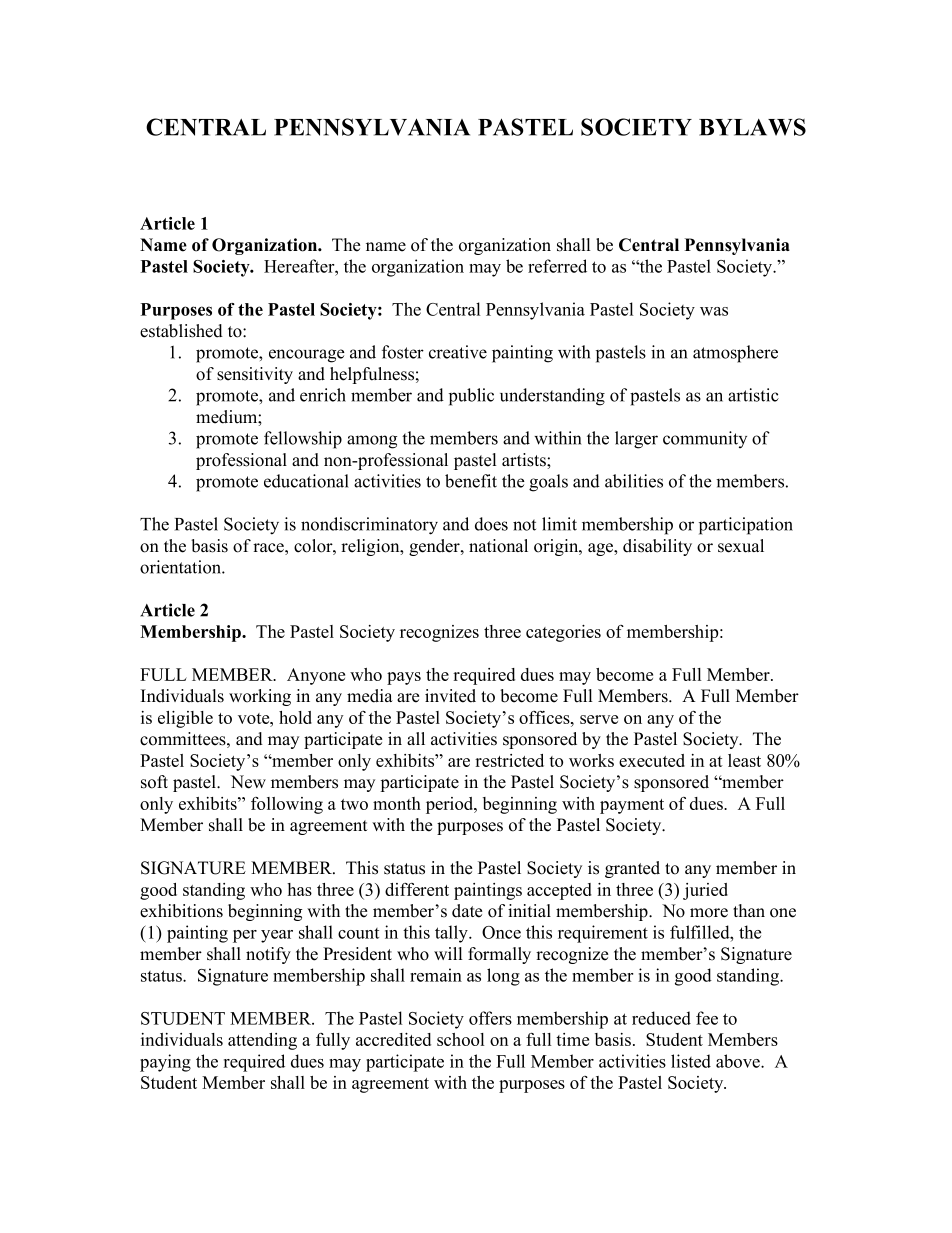  What do you see at coordinates (248, 782) in the image?
I see `New` at bounding box center [248, 782].
